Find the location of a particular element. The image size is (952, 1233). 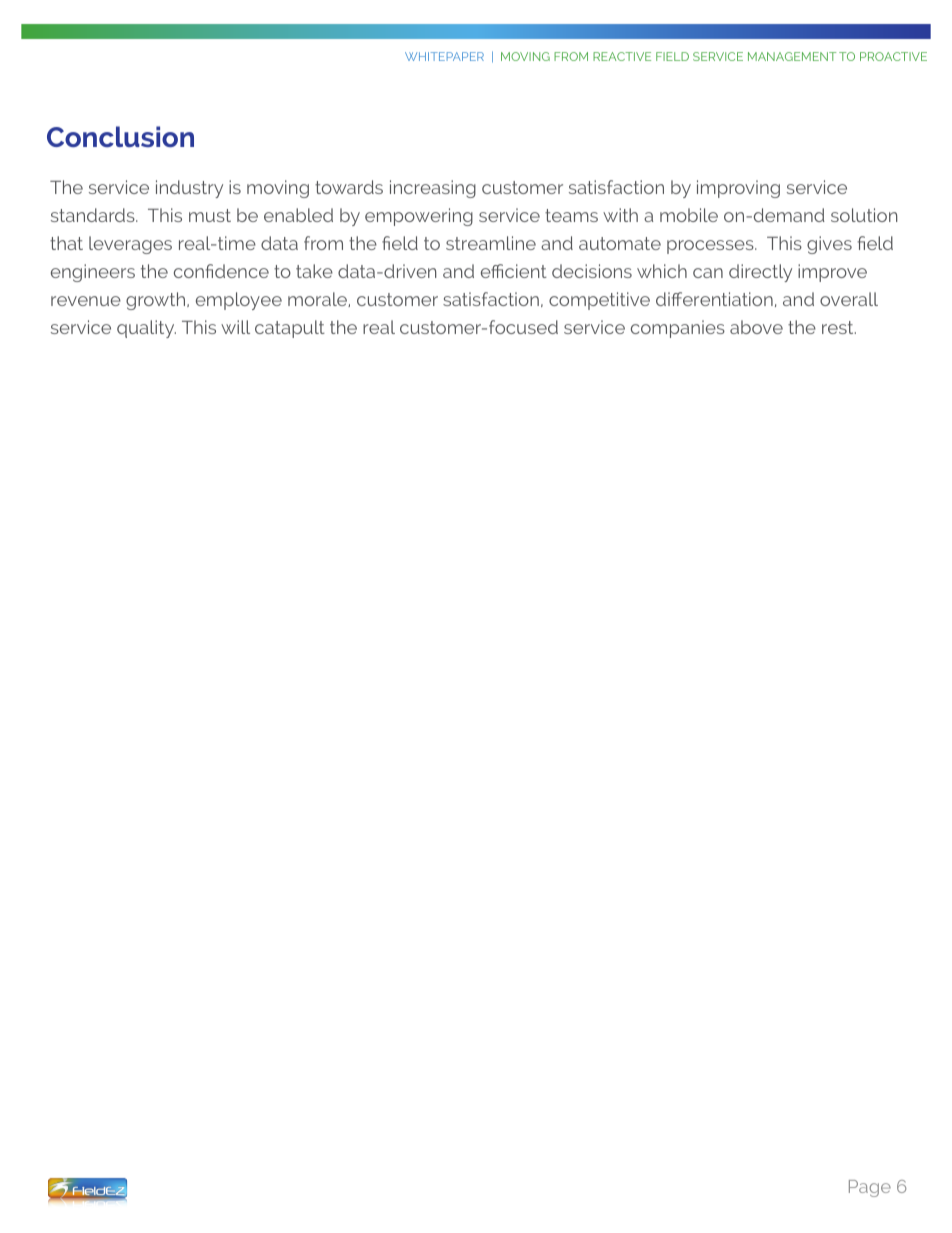

Conclusion is located at coordinates (120, 136).
